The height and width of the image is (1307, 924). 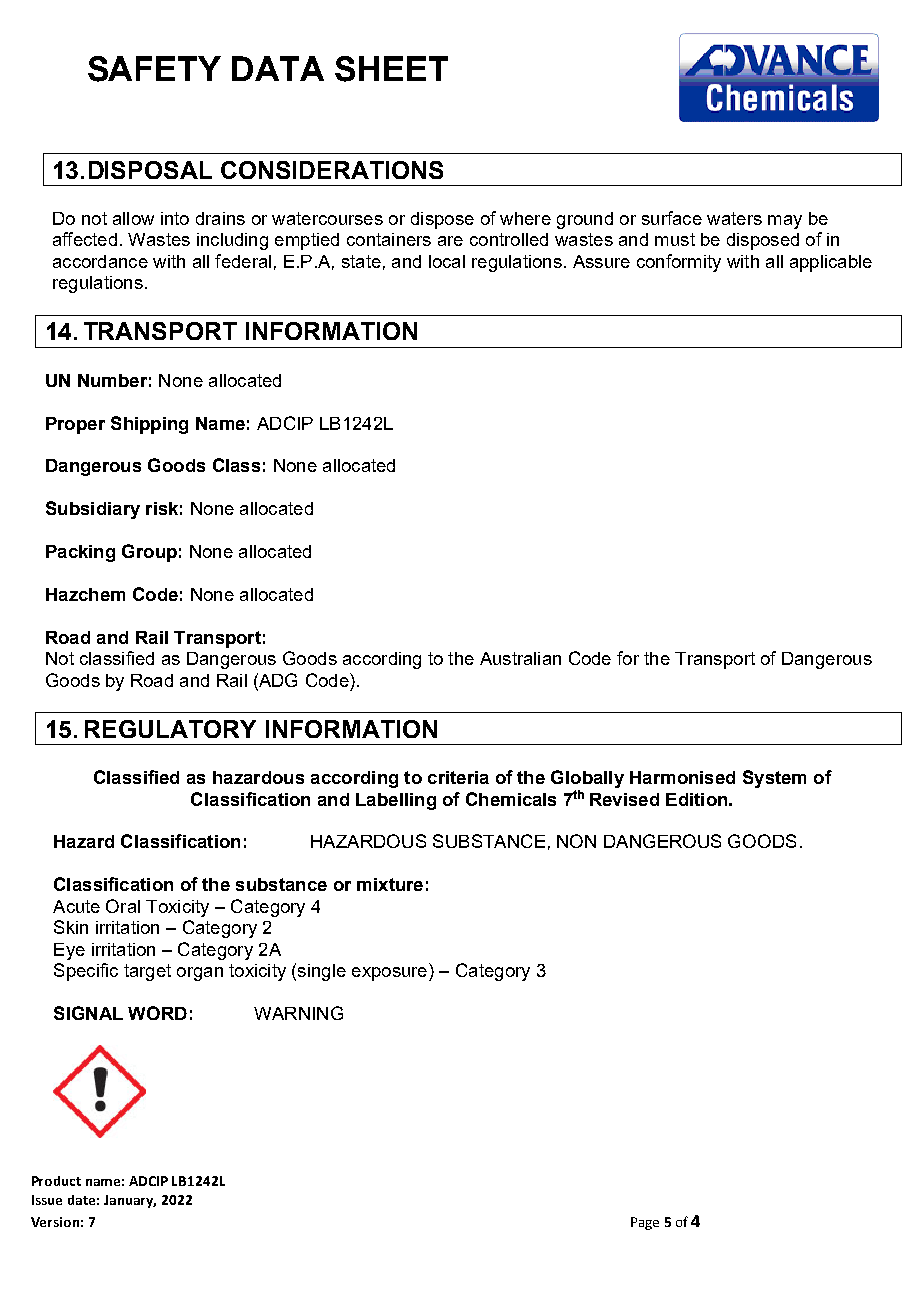 What do you see at coordinates (154, 69) in the image?
I see `SAFETY` at bounding box center [154, 69].
